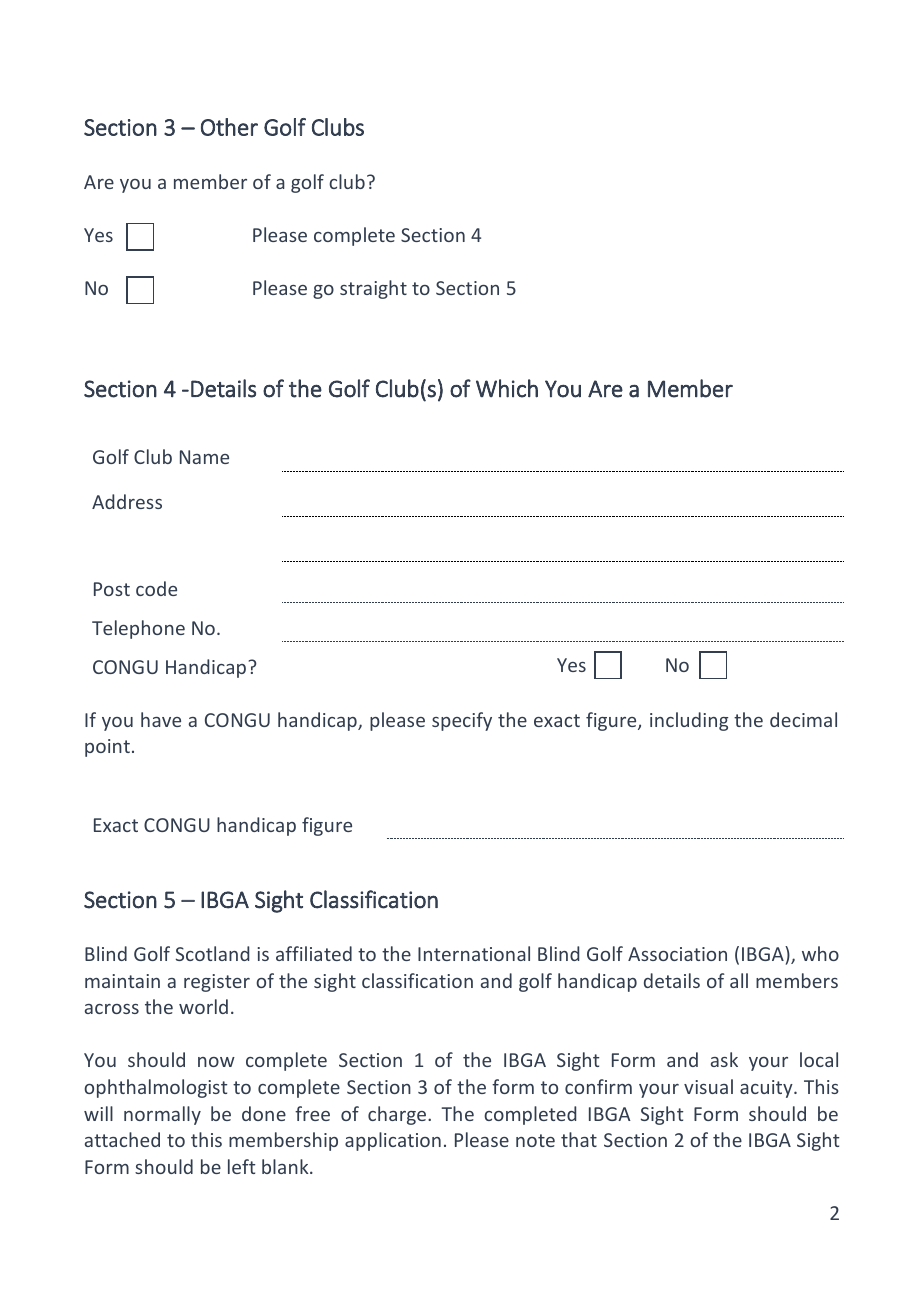  Describe the element at coordinates (162, 1115) in the screenshot. I see `normally` at that location.
